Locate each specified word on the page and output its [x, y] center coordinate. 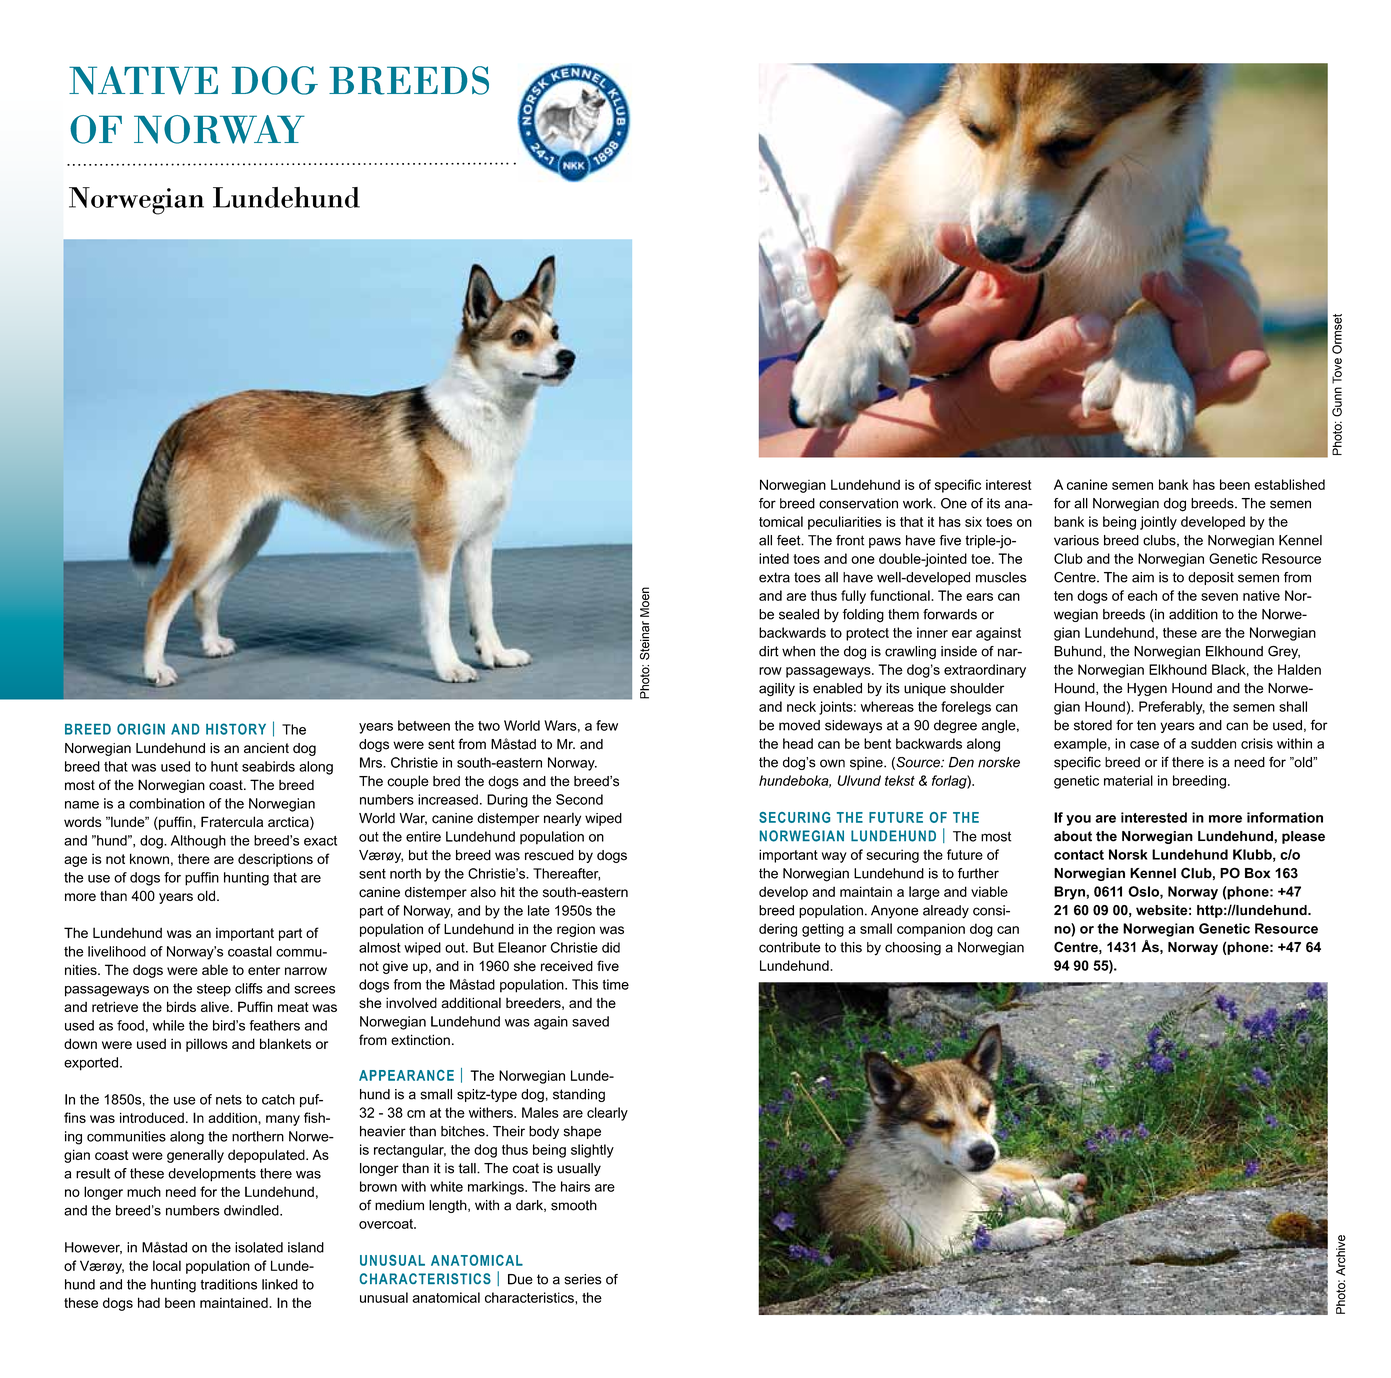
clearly [607, 1114]
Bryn [1070, 893]
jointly [1158, 523]
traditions [228, 1284]
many [283, 1120]
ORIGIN [141, 729]
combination [167, 803]
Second [579, 799]
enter [264, 970]
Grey [1284, 652]
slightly [592, 1151]
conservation [858, 503]
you [1078, 820]
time [616, 984]
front [850, 540]
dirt [769, 651]
